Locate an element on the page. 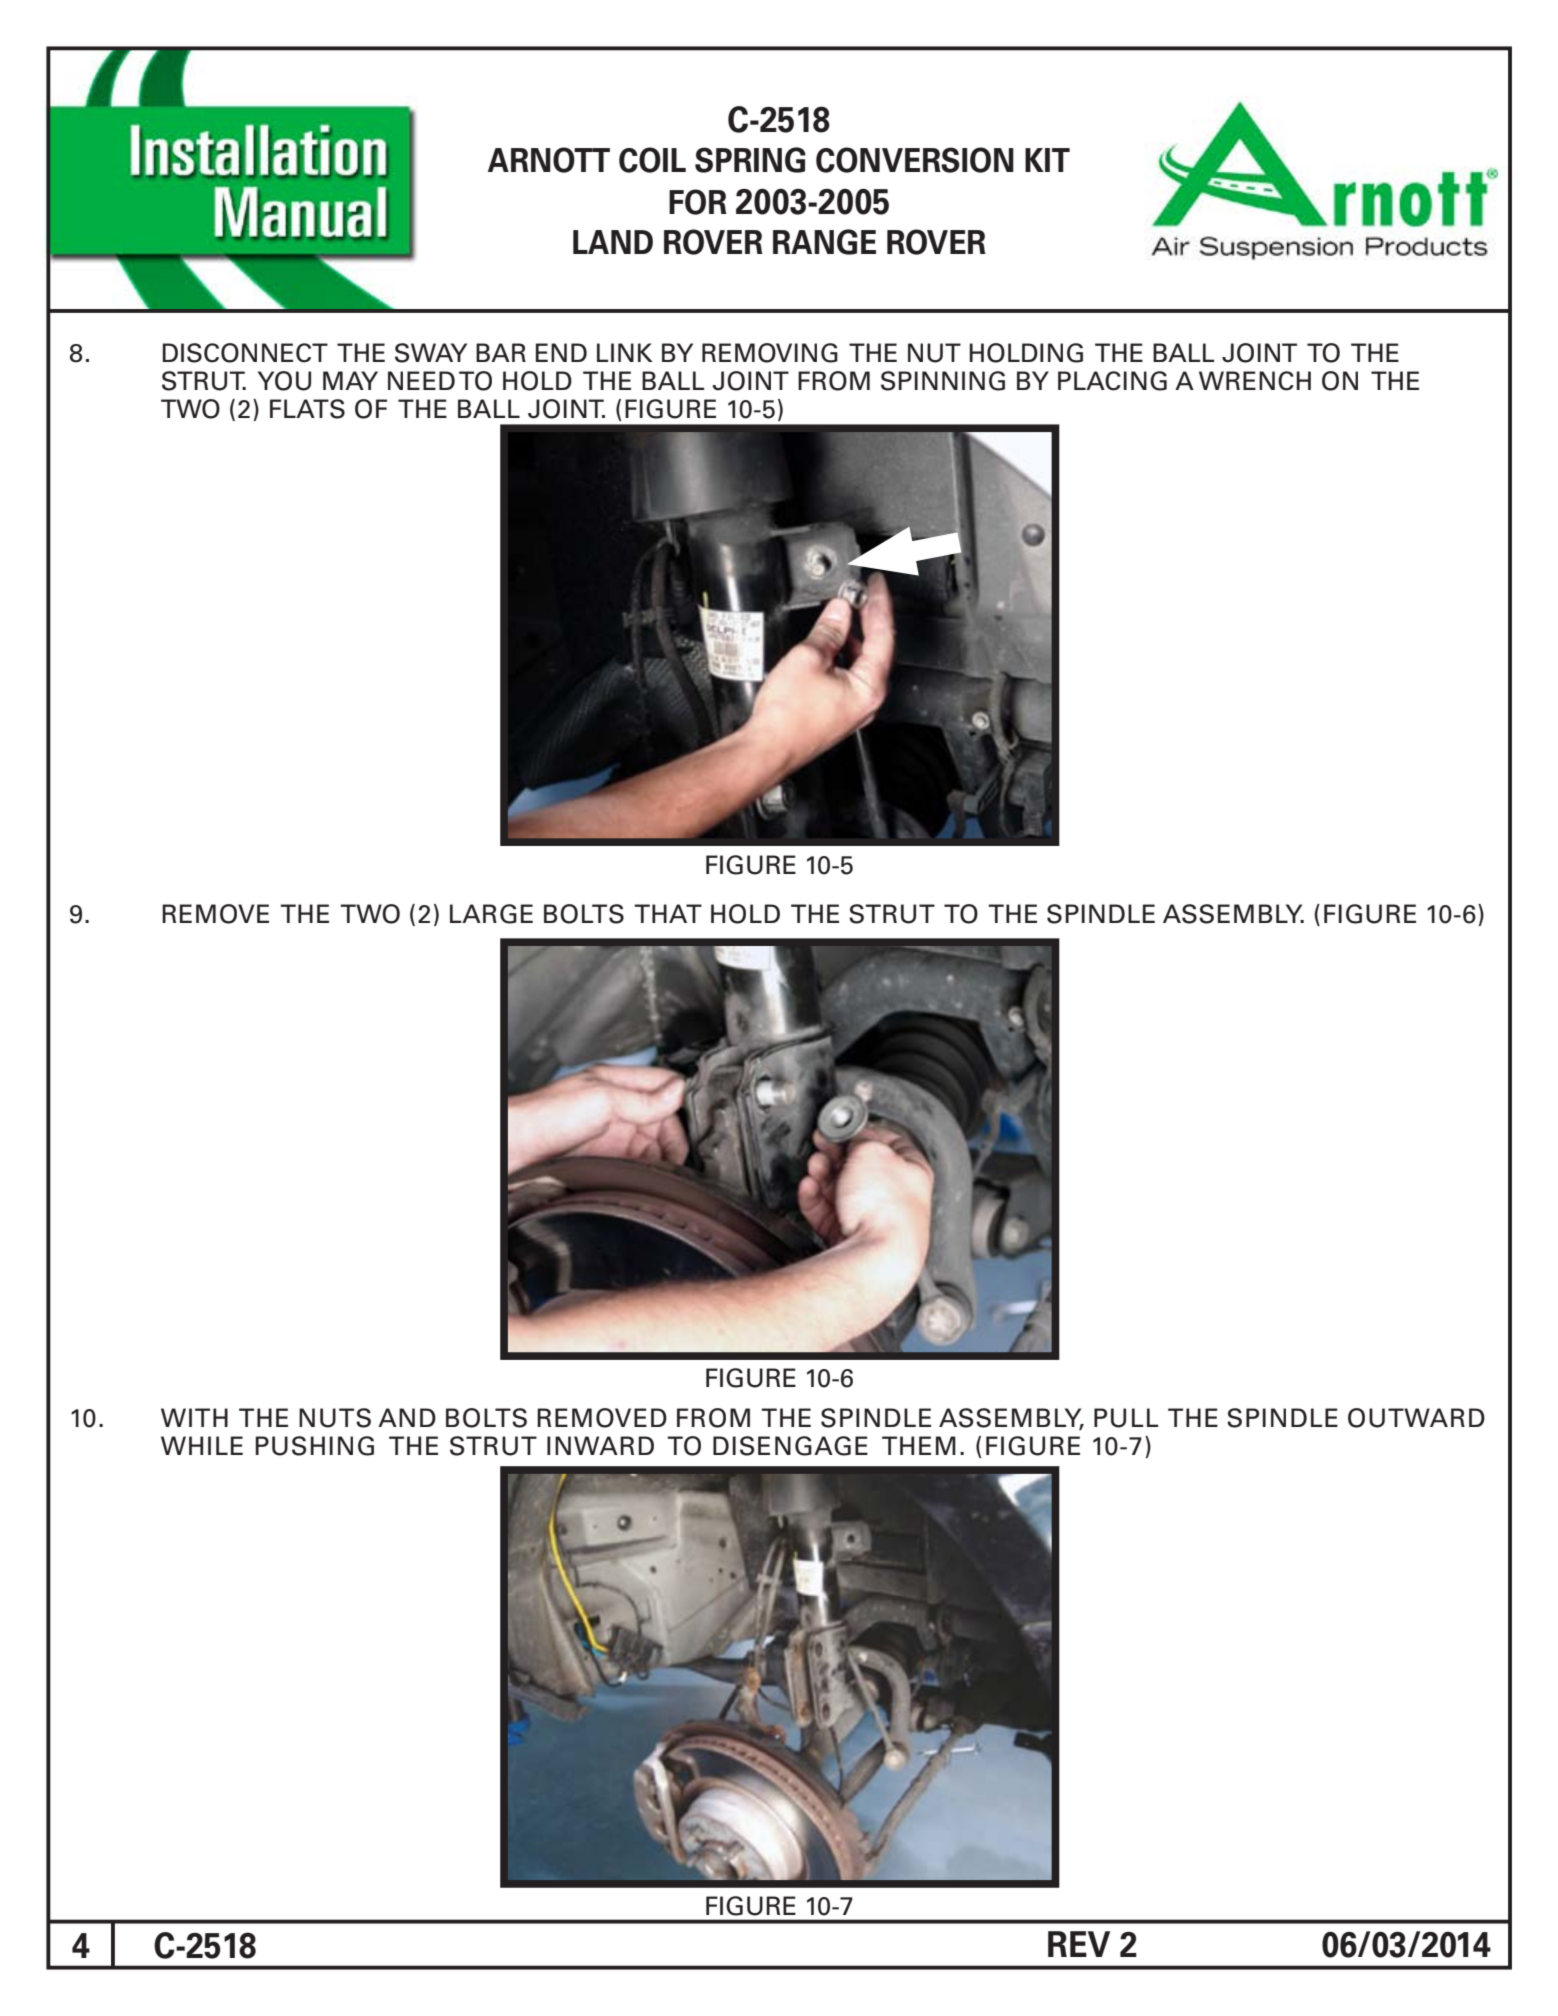 This image has height=2016, width=1558. DISENGAGE is located at coordinates (790, 1446).
